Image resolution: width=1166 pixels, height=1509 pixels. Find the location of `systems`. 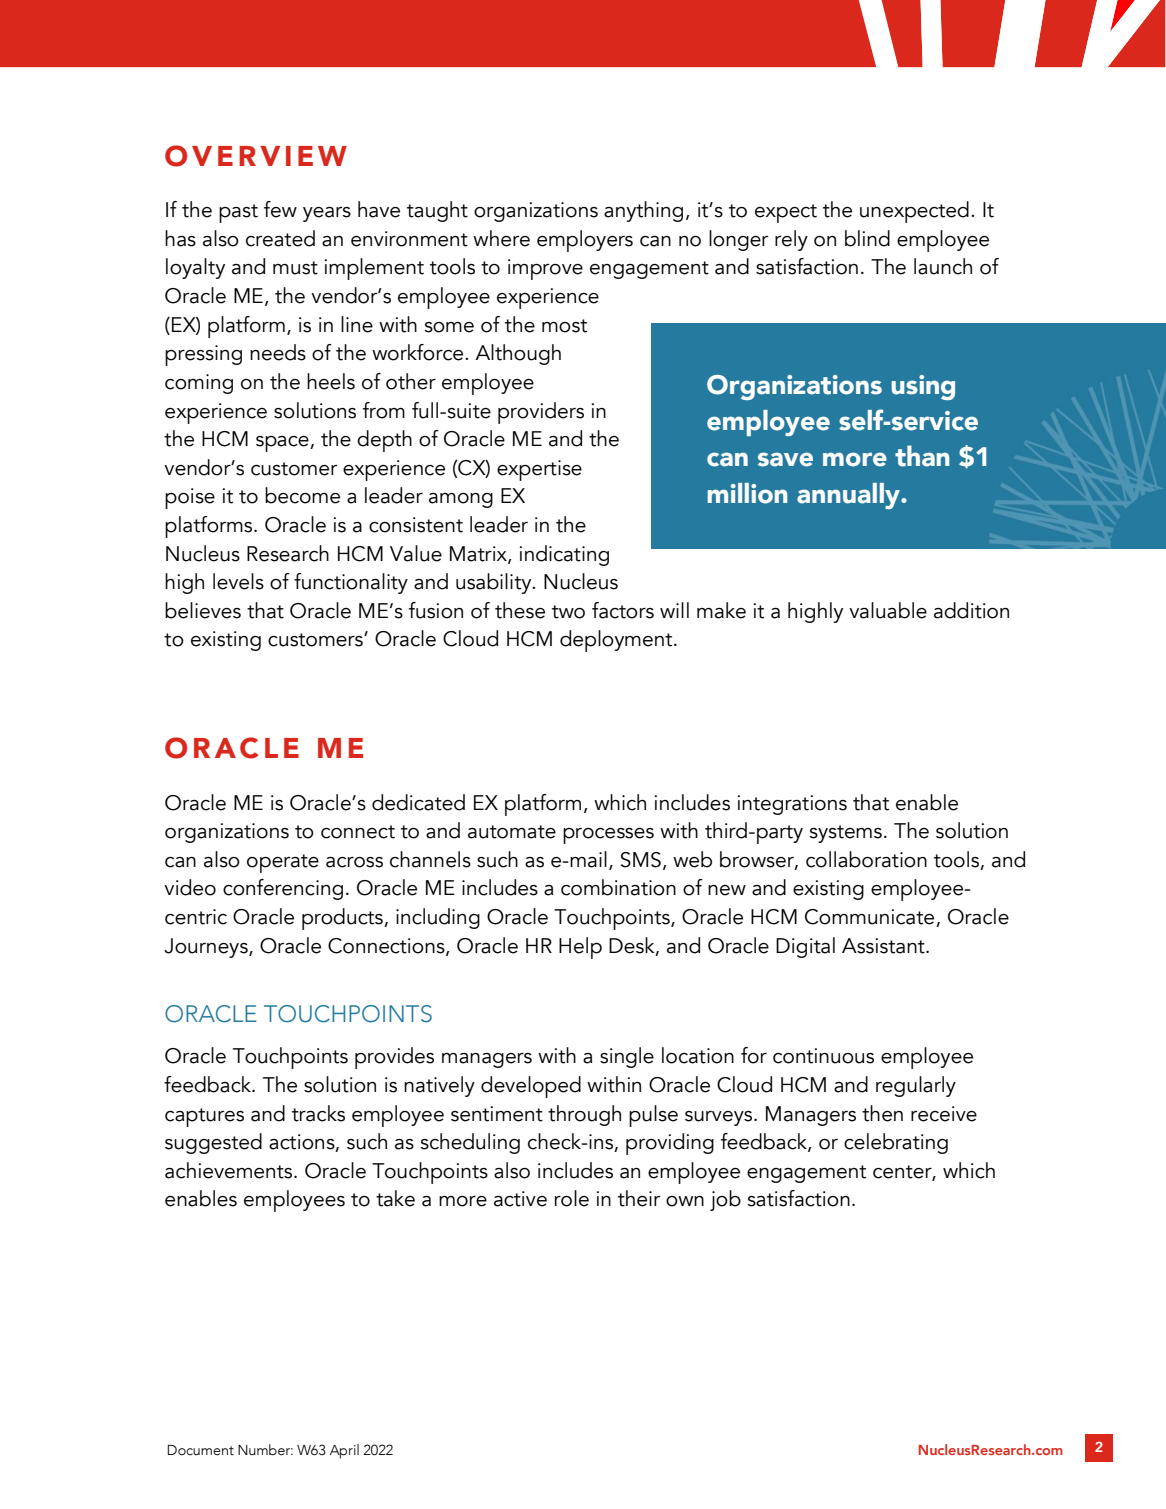

systems is located at coordinates (846, 834).
